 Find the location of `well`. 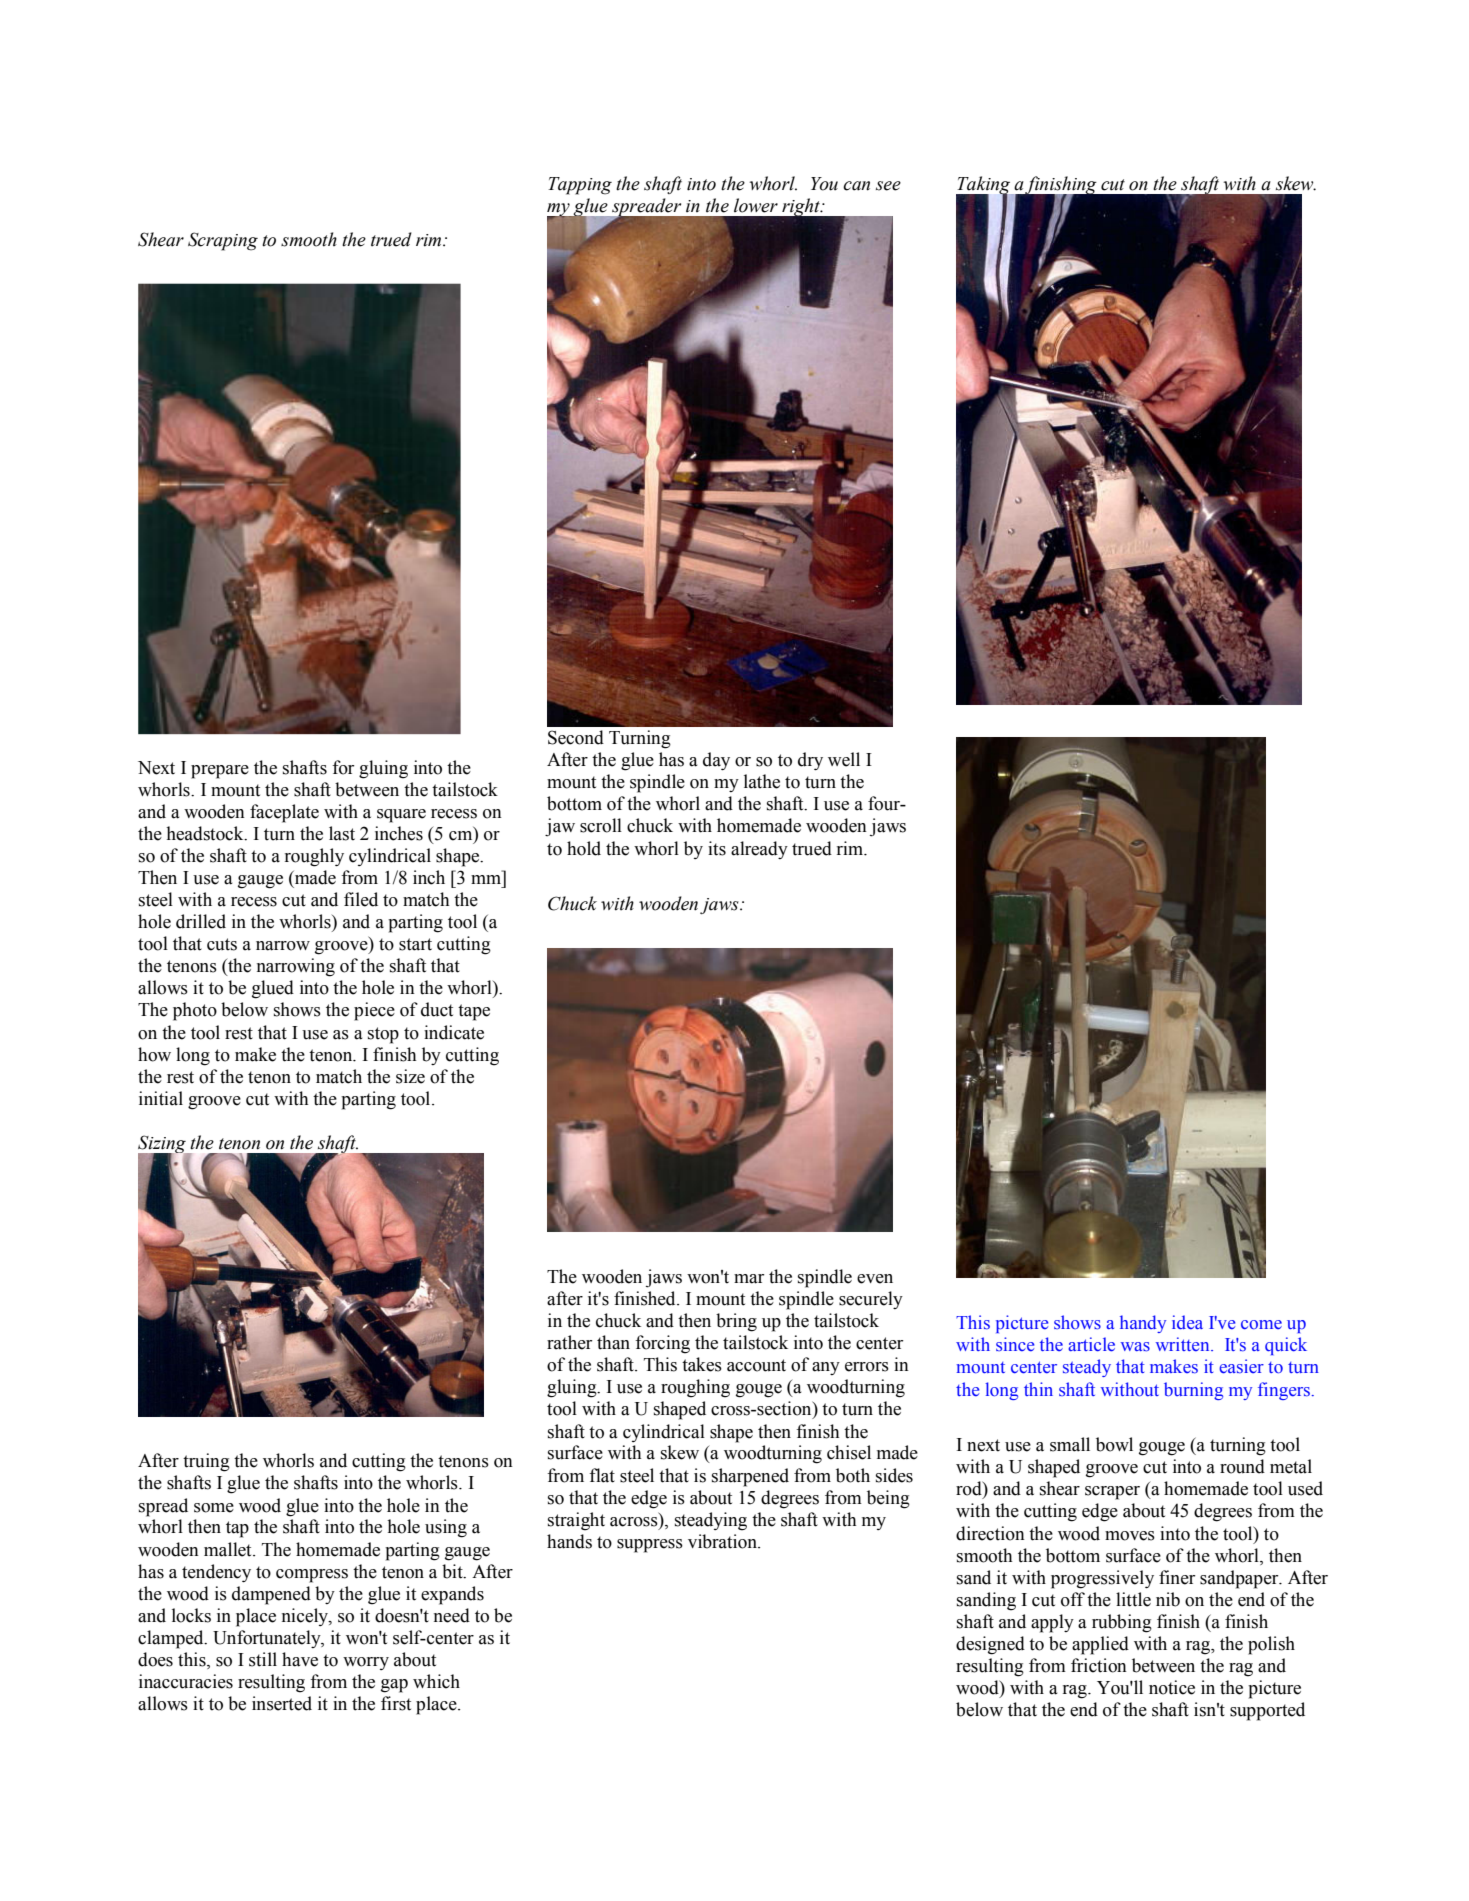

well is located at coordinates (844, 759).
